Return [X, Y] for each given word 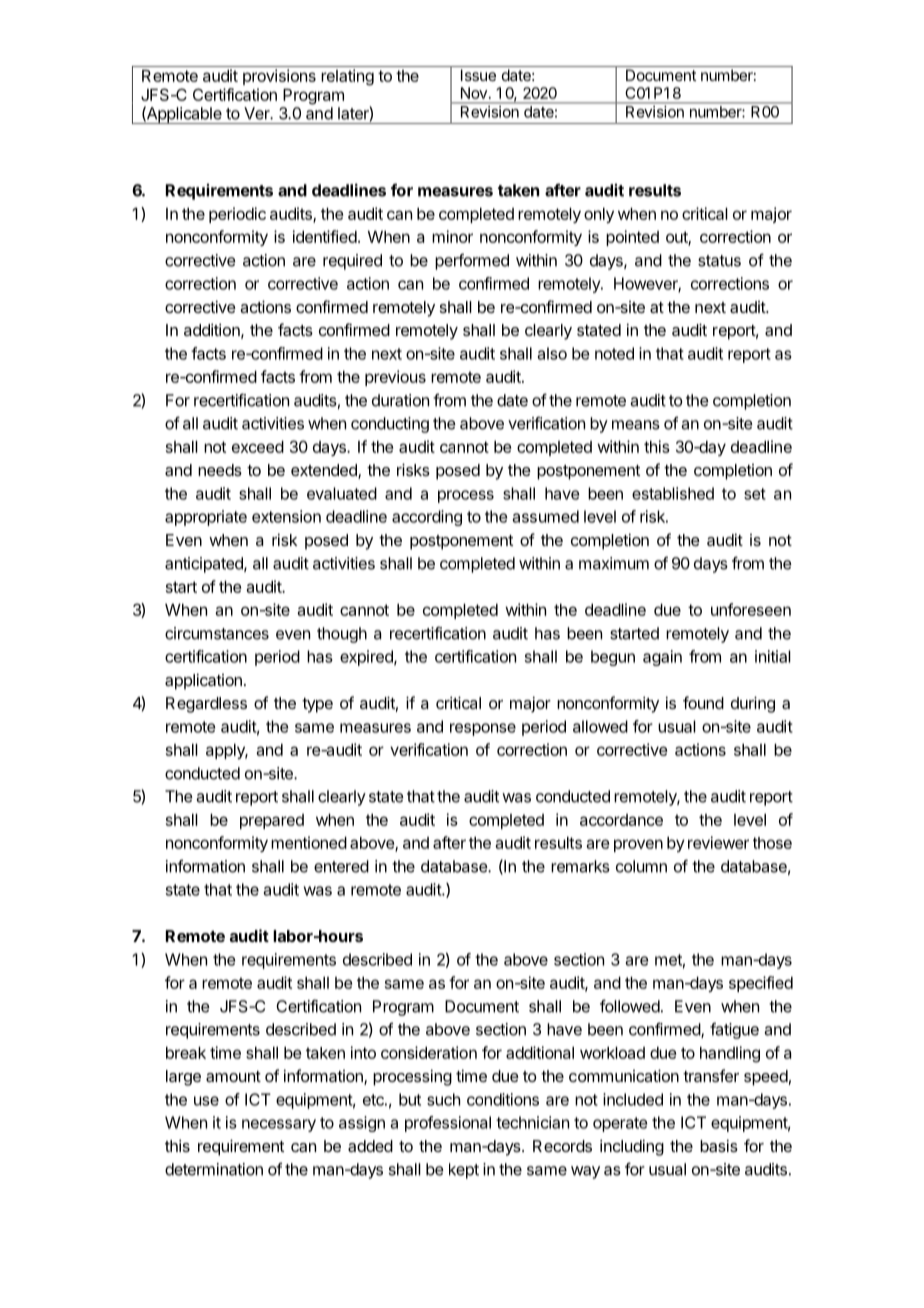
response [483, 729]
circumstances [217, 633]
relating [347, 77]
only [599, 215]
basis [719, 1145]
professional [448, 1124]
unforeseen [751, 609]
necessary [279, 1125]
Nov [474, 93]
